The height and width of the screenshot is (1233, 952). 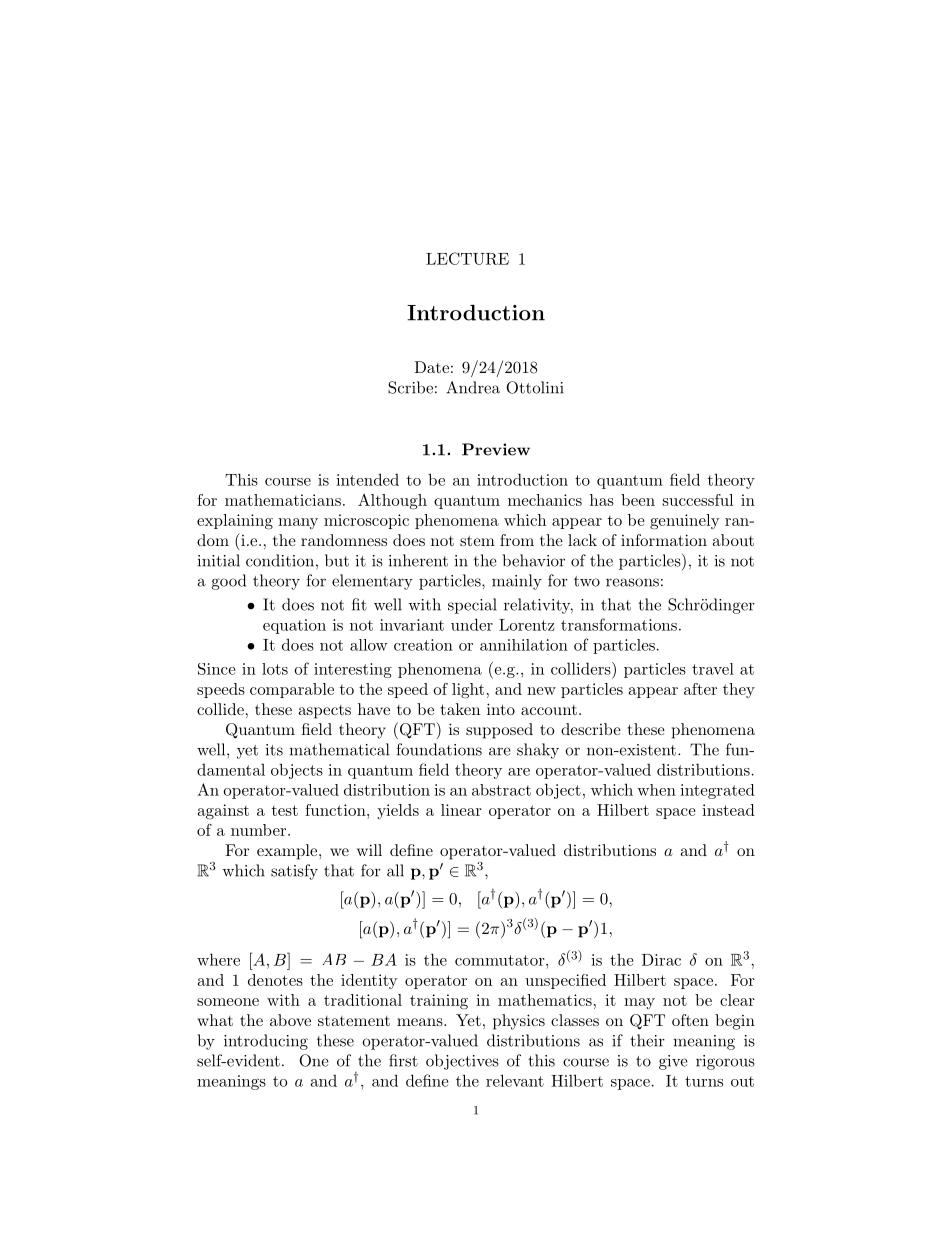 I want to click on lots, so click(x=275, y=669).
